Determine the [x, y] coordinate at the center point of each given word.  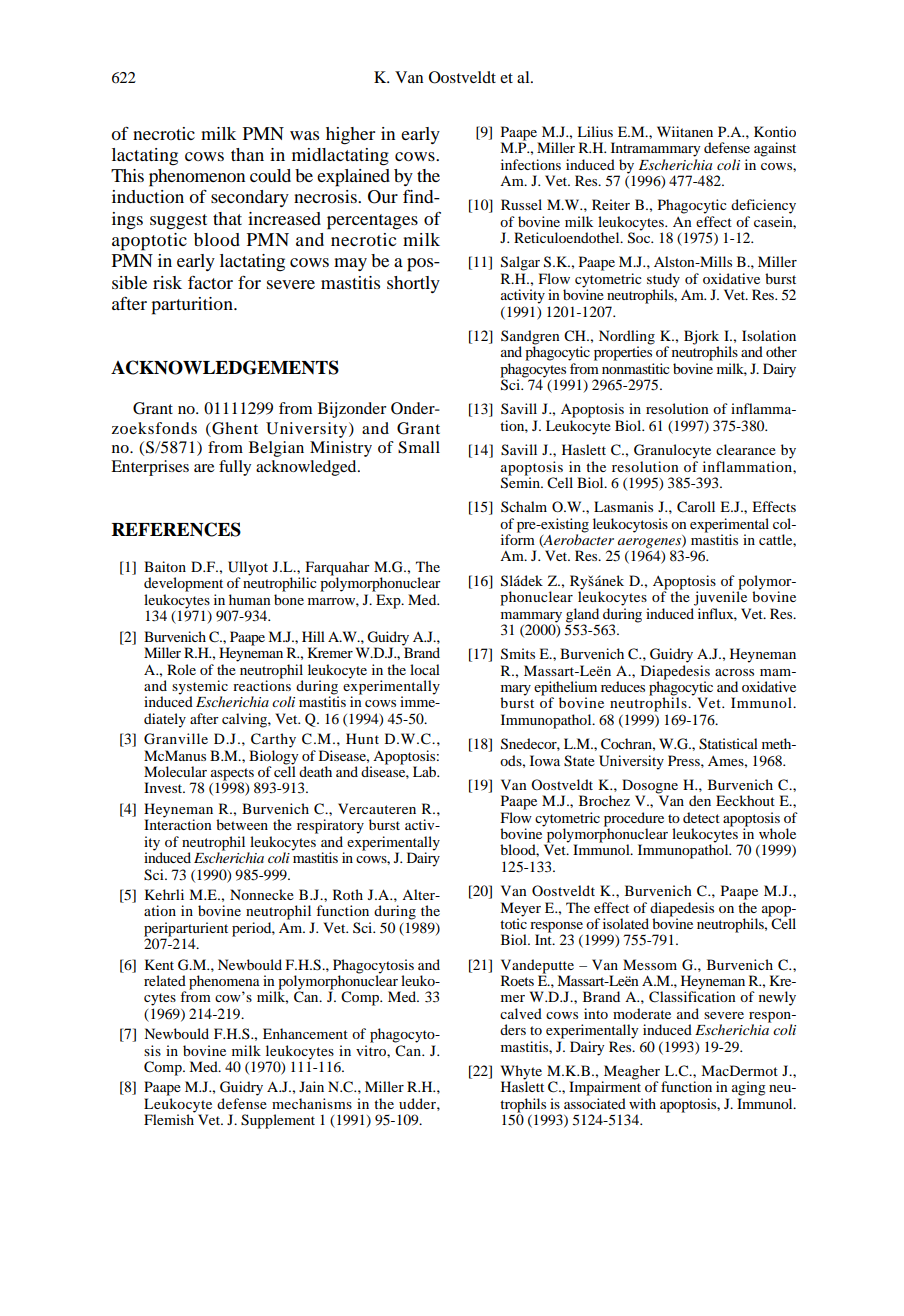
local [425, 669]
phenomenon [197, 178]
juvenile [720, 597]
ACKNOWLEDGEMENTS [225, 367]
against [775, 149]
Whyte [521, 1073]
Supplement [278, 1121]
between [242, 824]
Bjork [701, 338]
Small [419, 447]
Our [383, 197]
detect [701, 817]
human [250, 599]
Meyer [520, 909]
